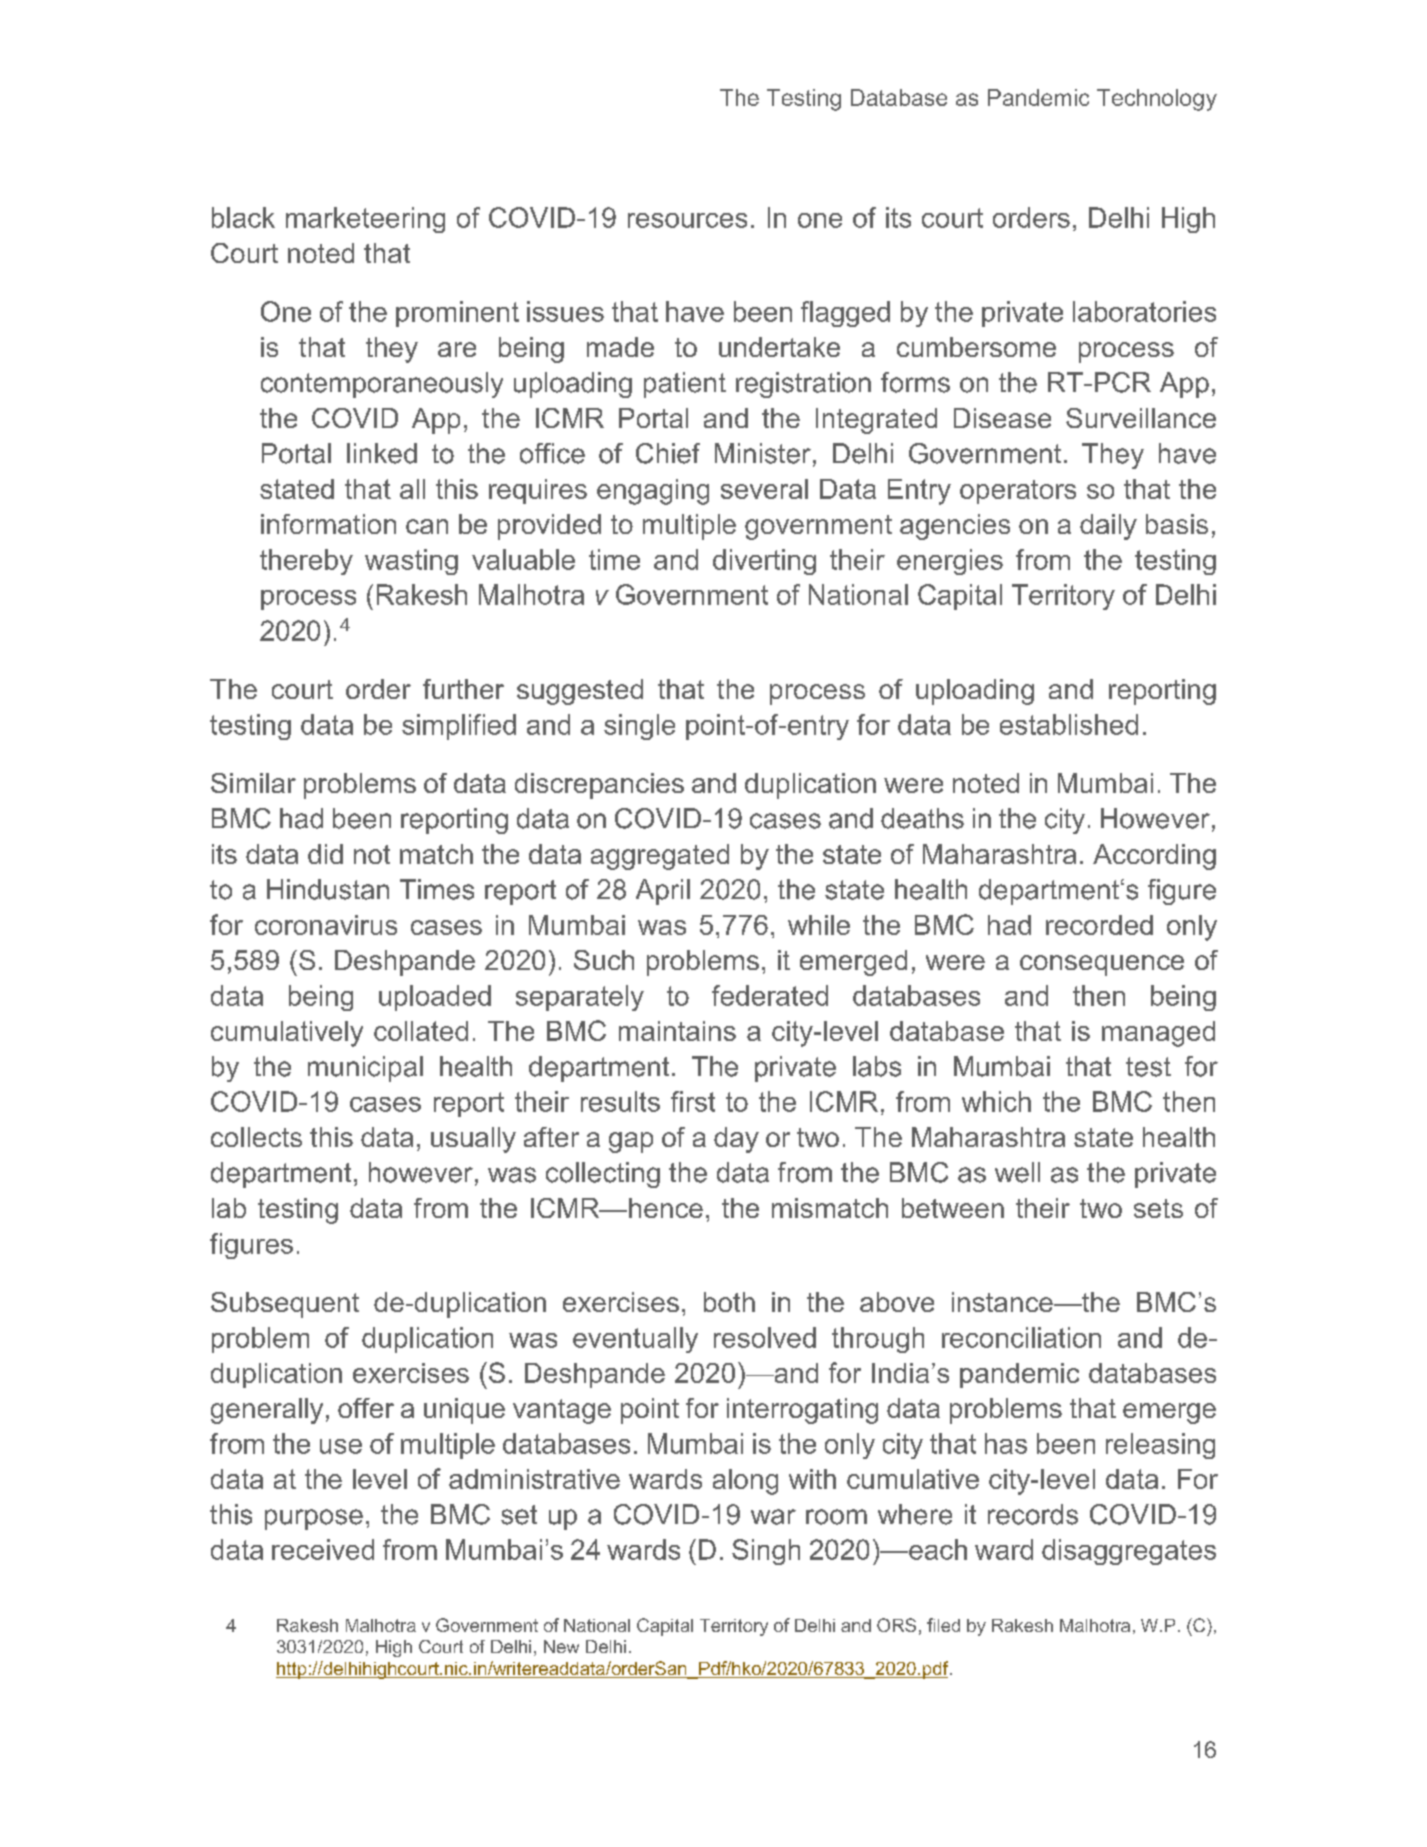 This screenshot has width=1427, height=1847. Describe the element at coordinates (766, 1552) in the screenshot. I see `Singh` at that location.
